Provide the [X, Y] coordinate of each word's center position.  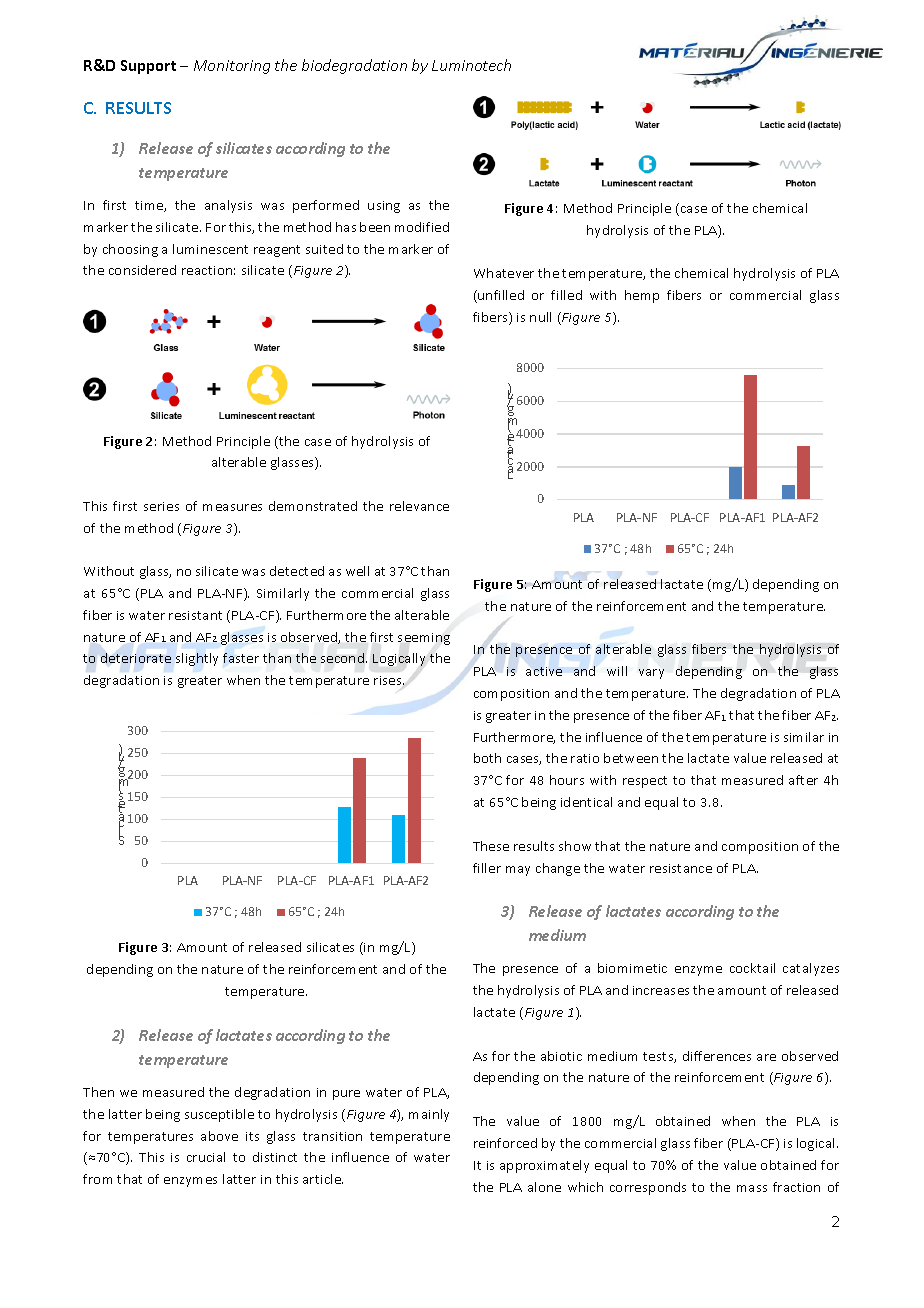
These [491, 846]
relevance [419, 506]
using [384, 207]
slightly [197, 659]
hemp [642, 296]
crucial [206, 1157]
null [540, 317]
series [161, 506]
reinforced [505, 1143]
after [803, 780]
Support [148, 67]
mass [752, 1188]
